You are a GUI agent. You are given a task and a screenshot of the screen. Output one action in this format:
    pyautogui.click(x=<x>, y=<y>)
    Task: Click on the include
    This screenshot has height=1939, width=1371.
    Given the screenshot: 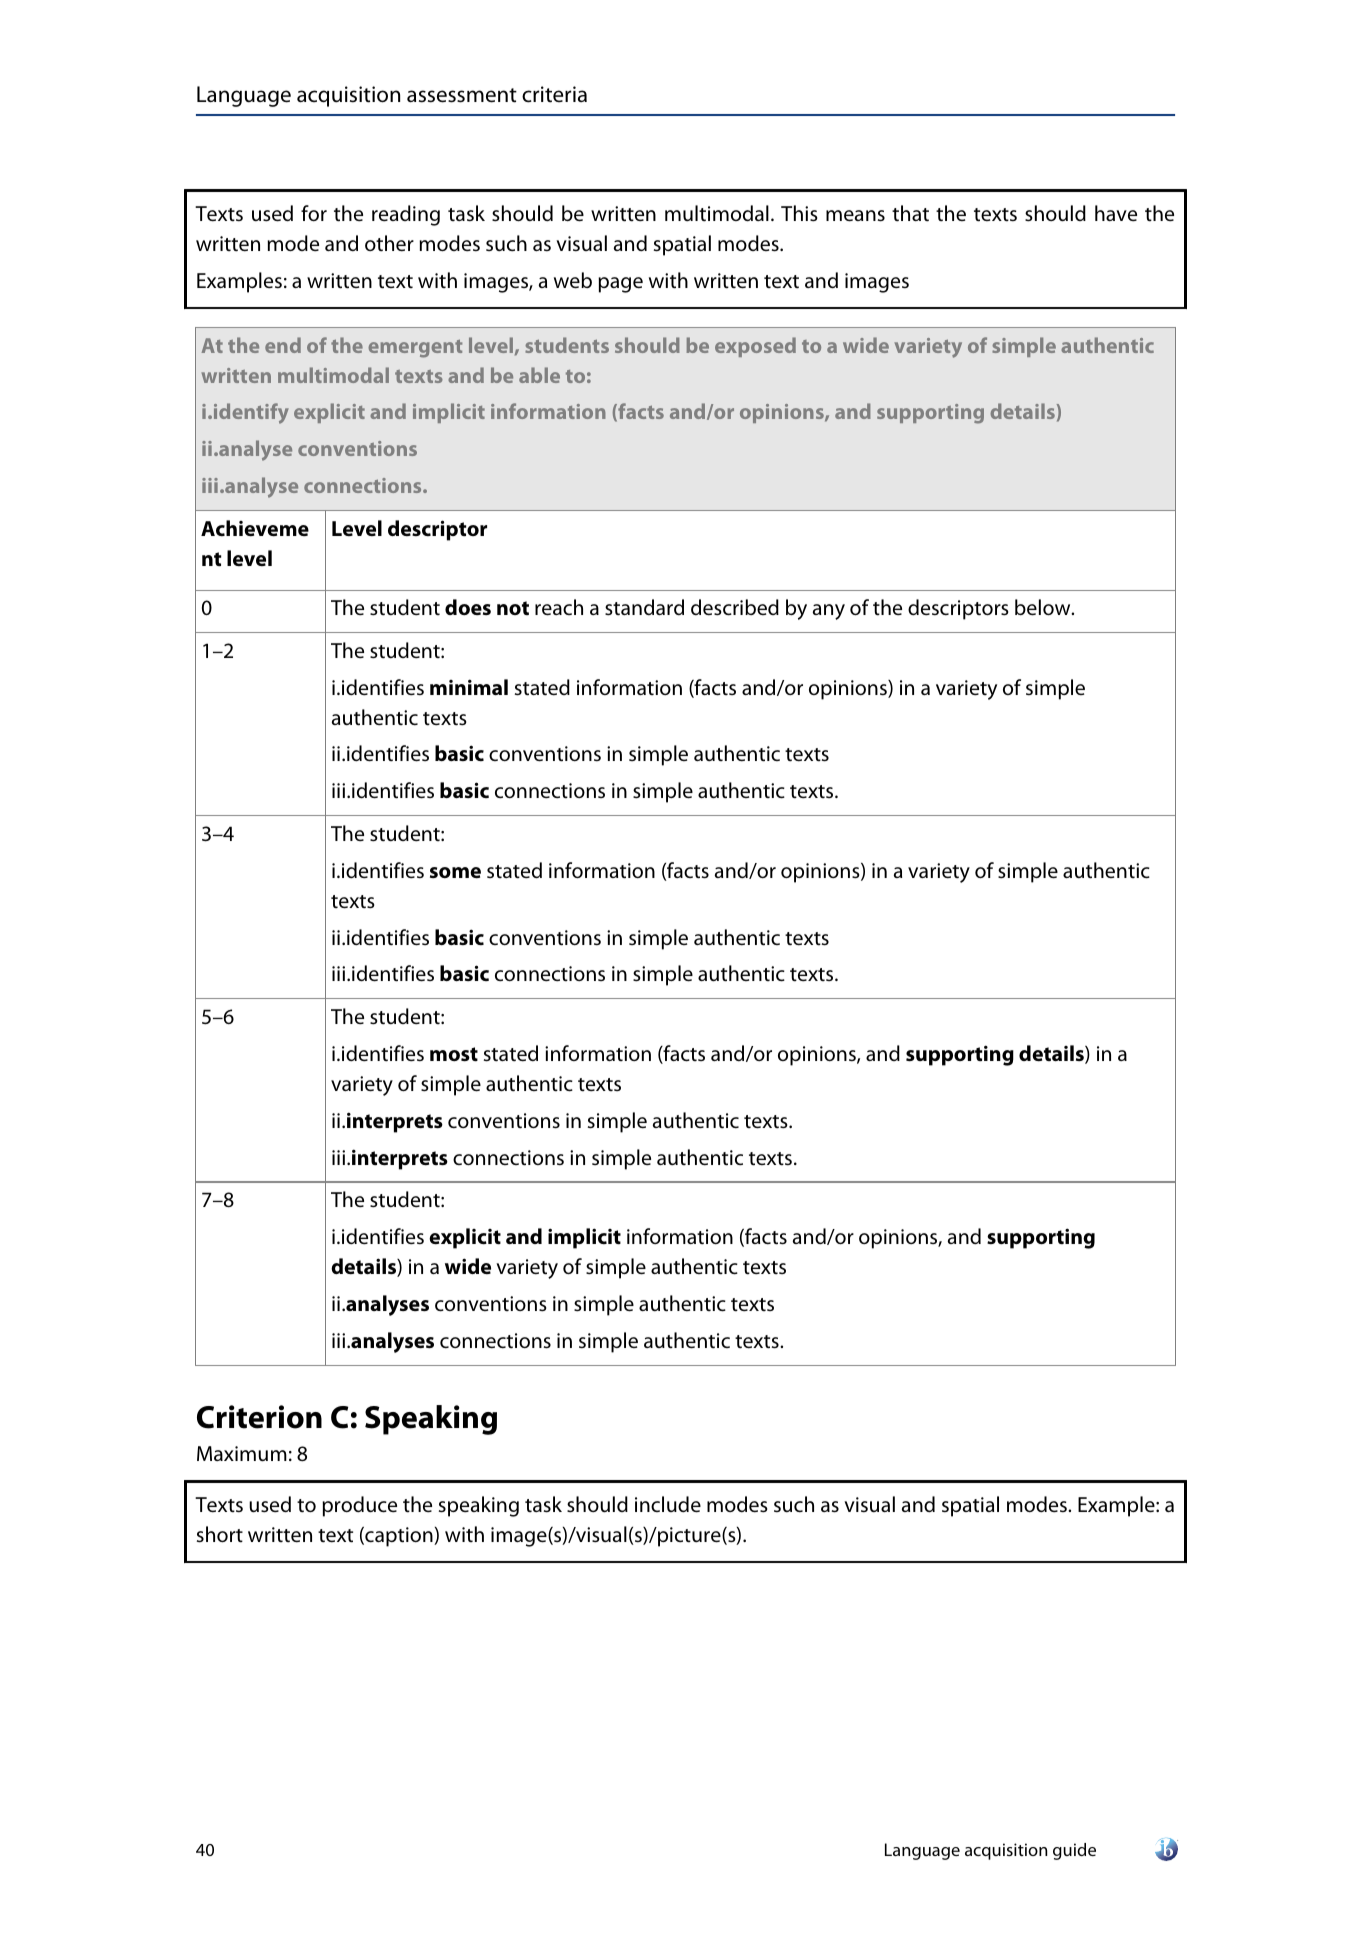 What is the action you would take?
    pyautogui.click(x=668, y=1504)
